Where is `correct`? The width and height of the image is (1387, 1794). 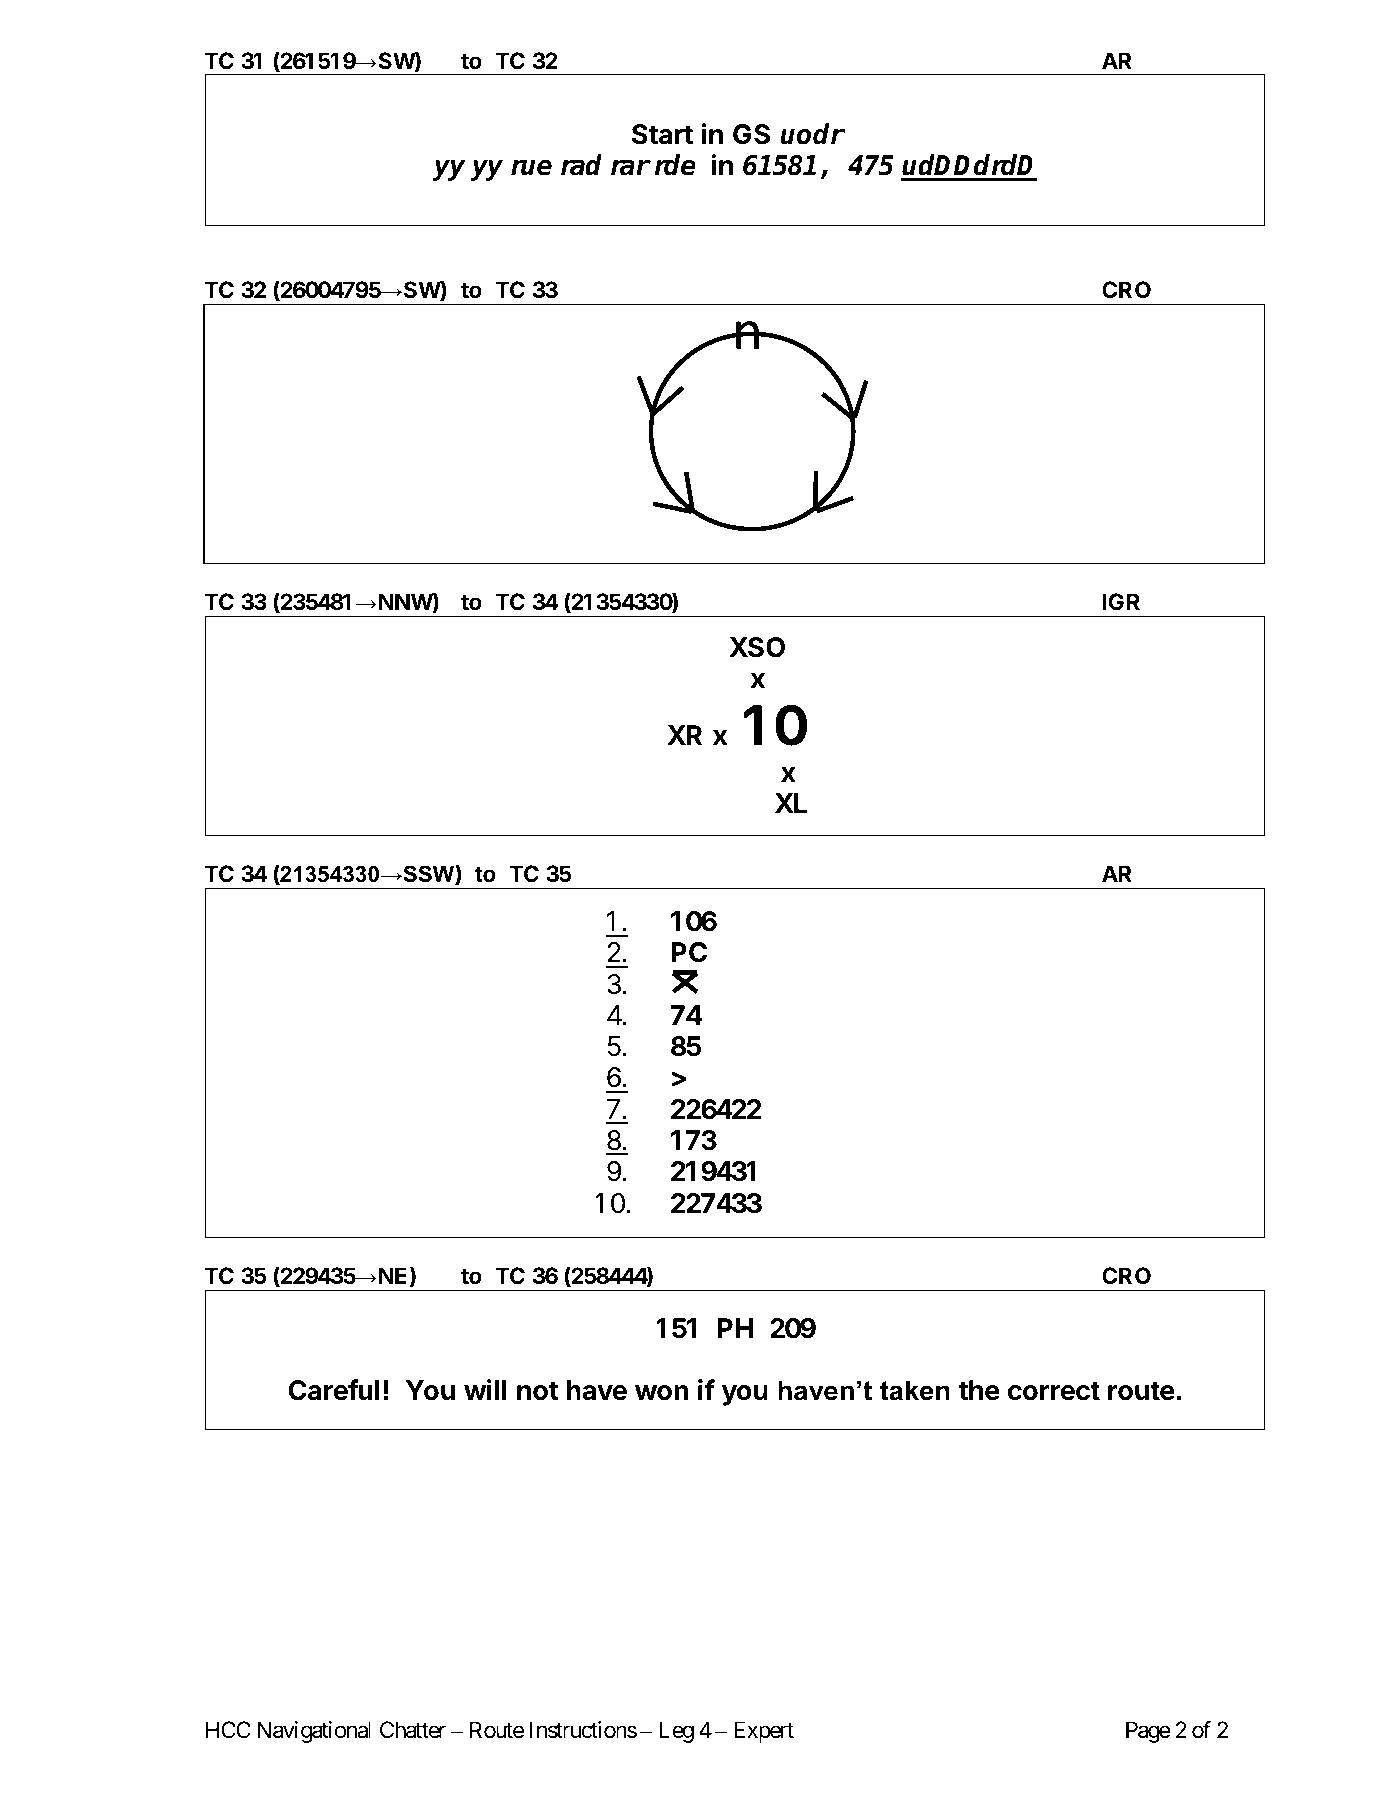
correct is located at coordinates (1054, 1391).
